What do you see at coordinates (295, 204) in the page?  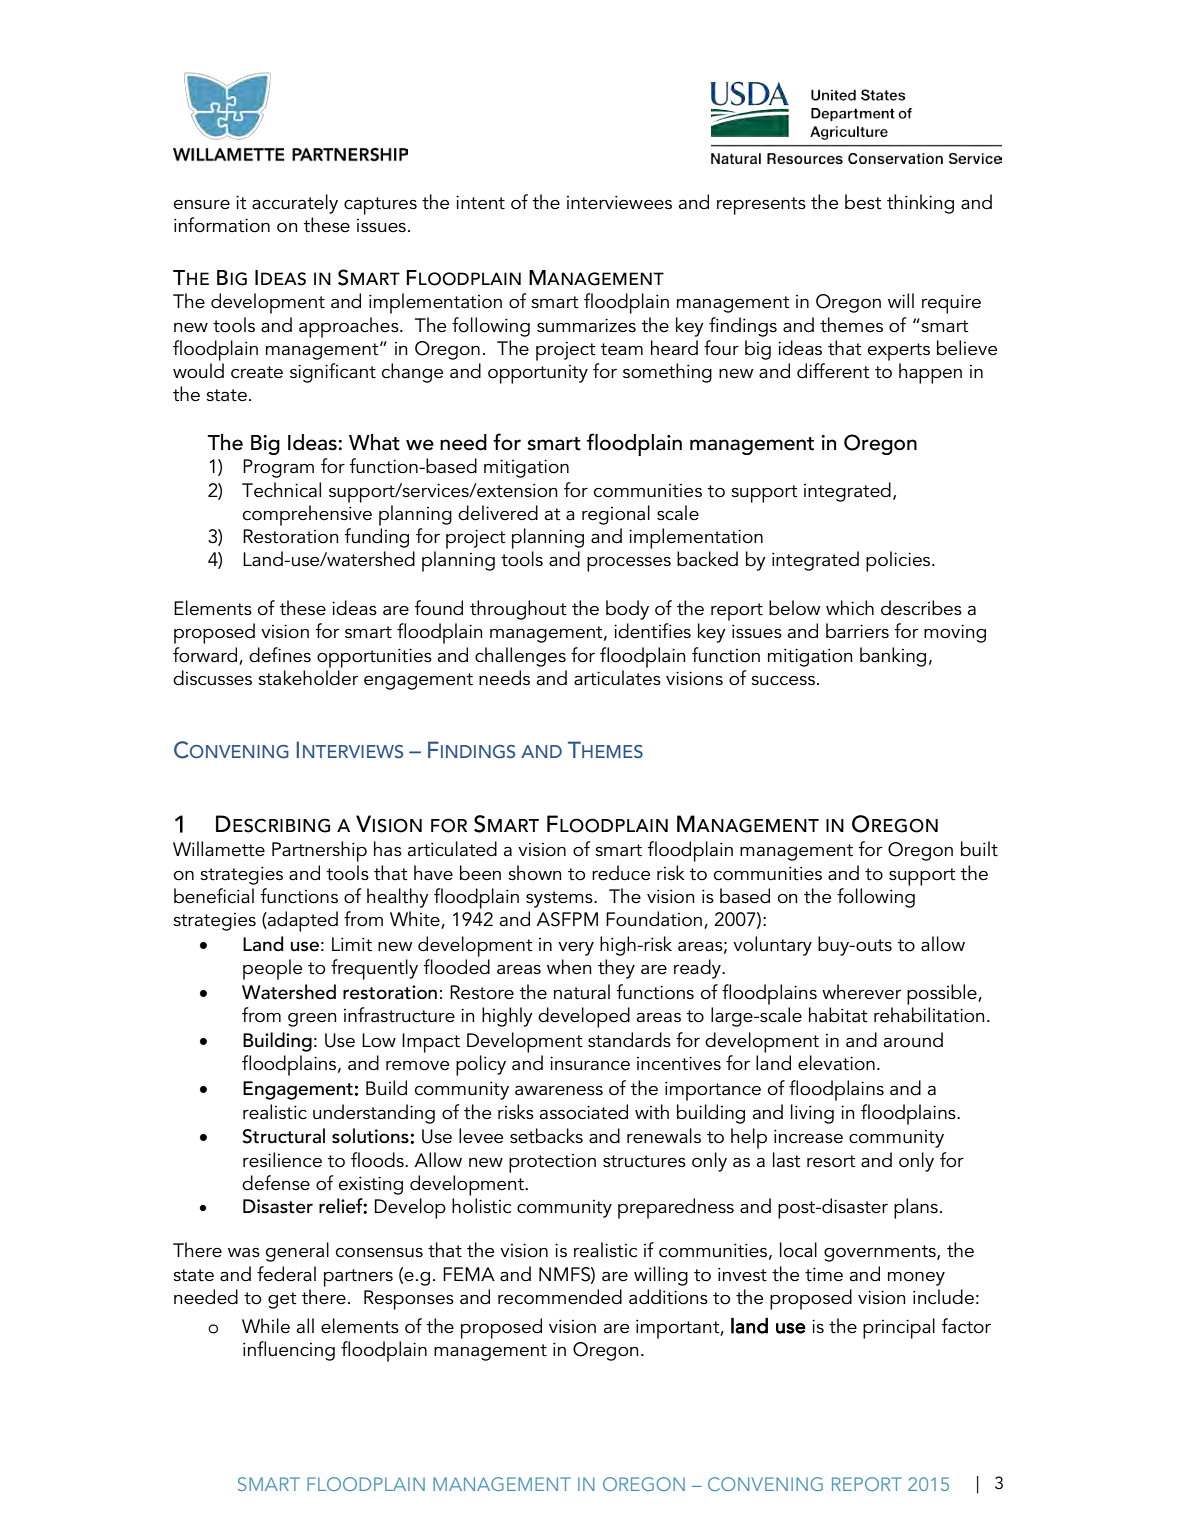 I see `accurately` at bounding box center [295, 204].
